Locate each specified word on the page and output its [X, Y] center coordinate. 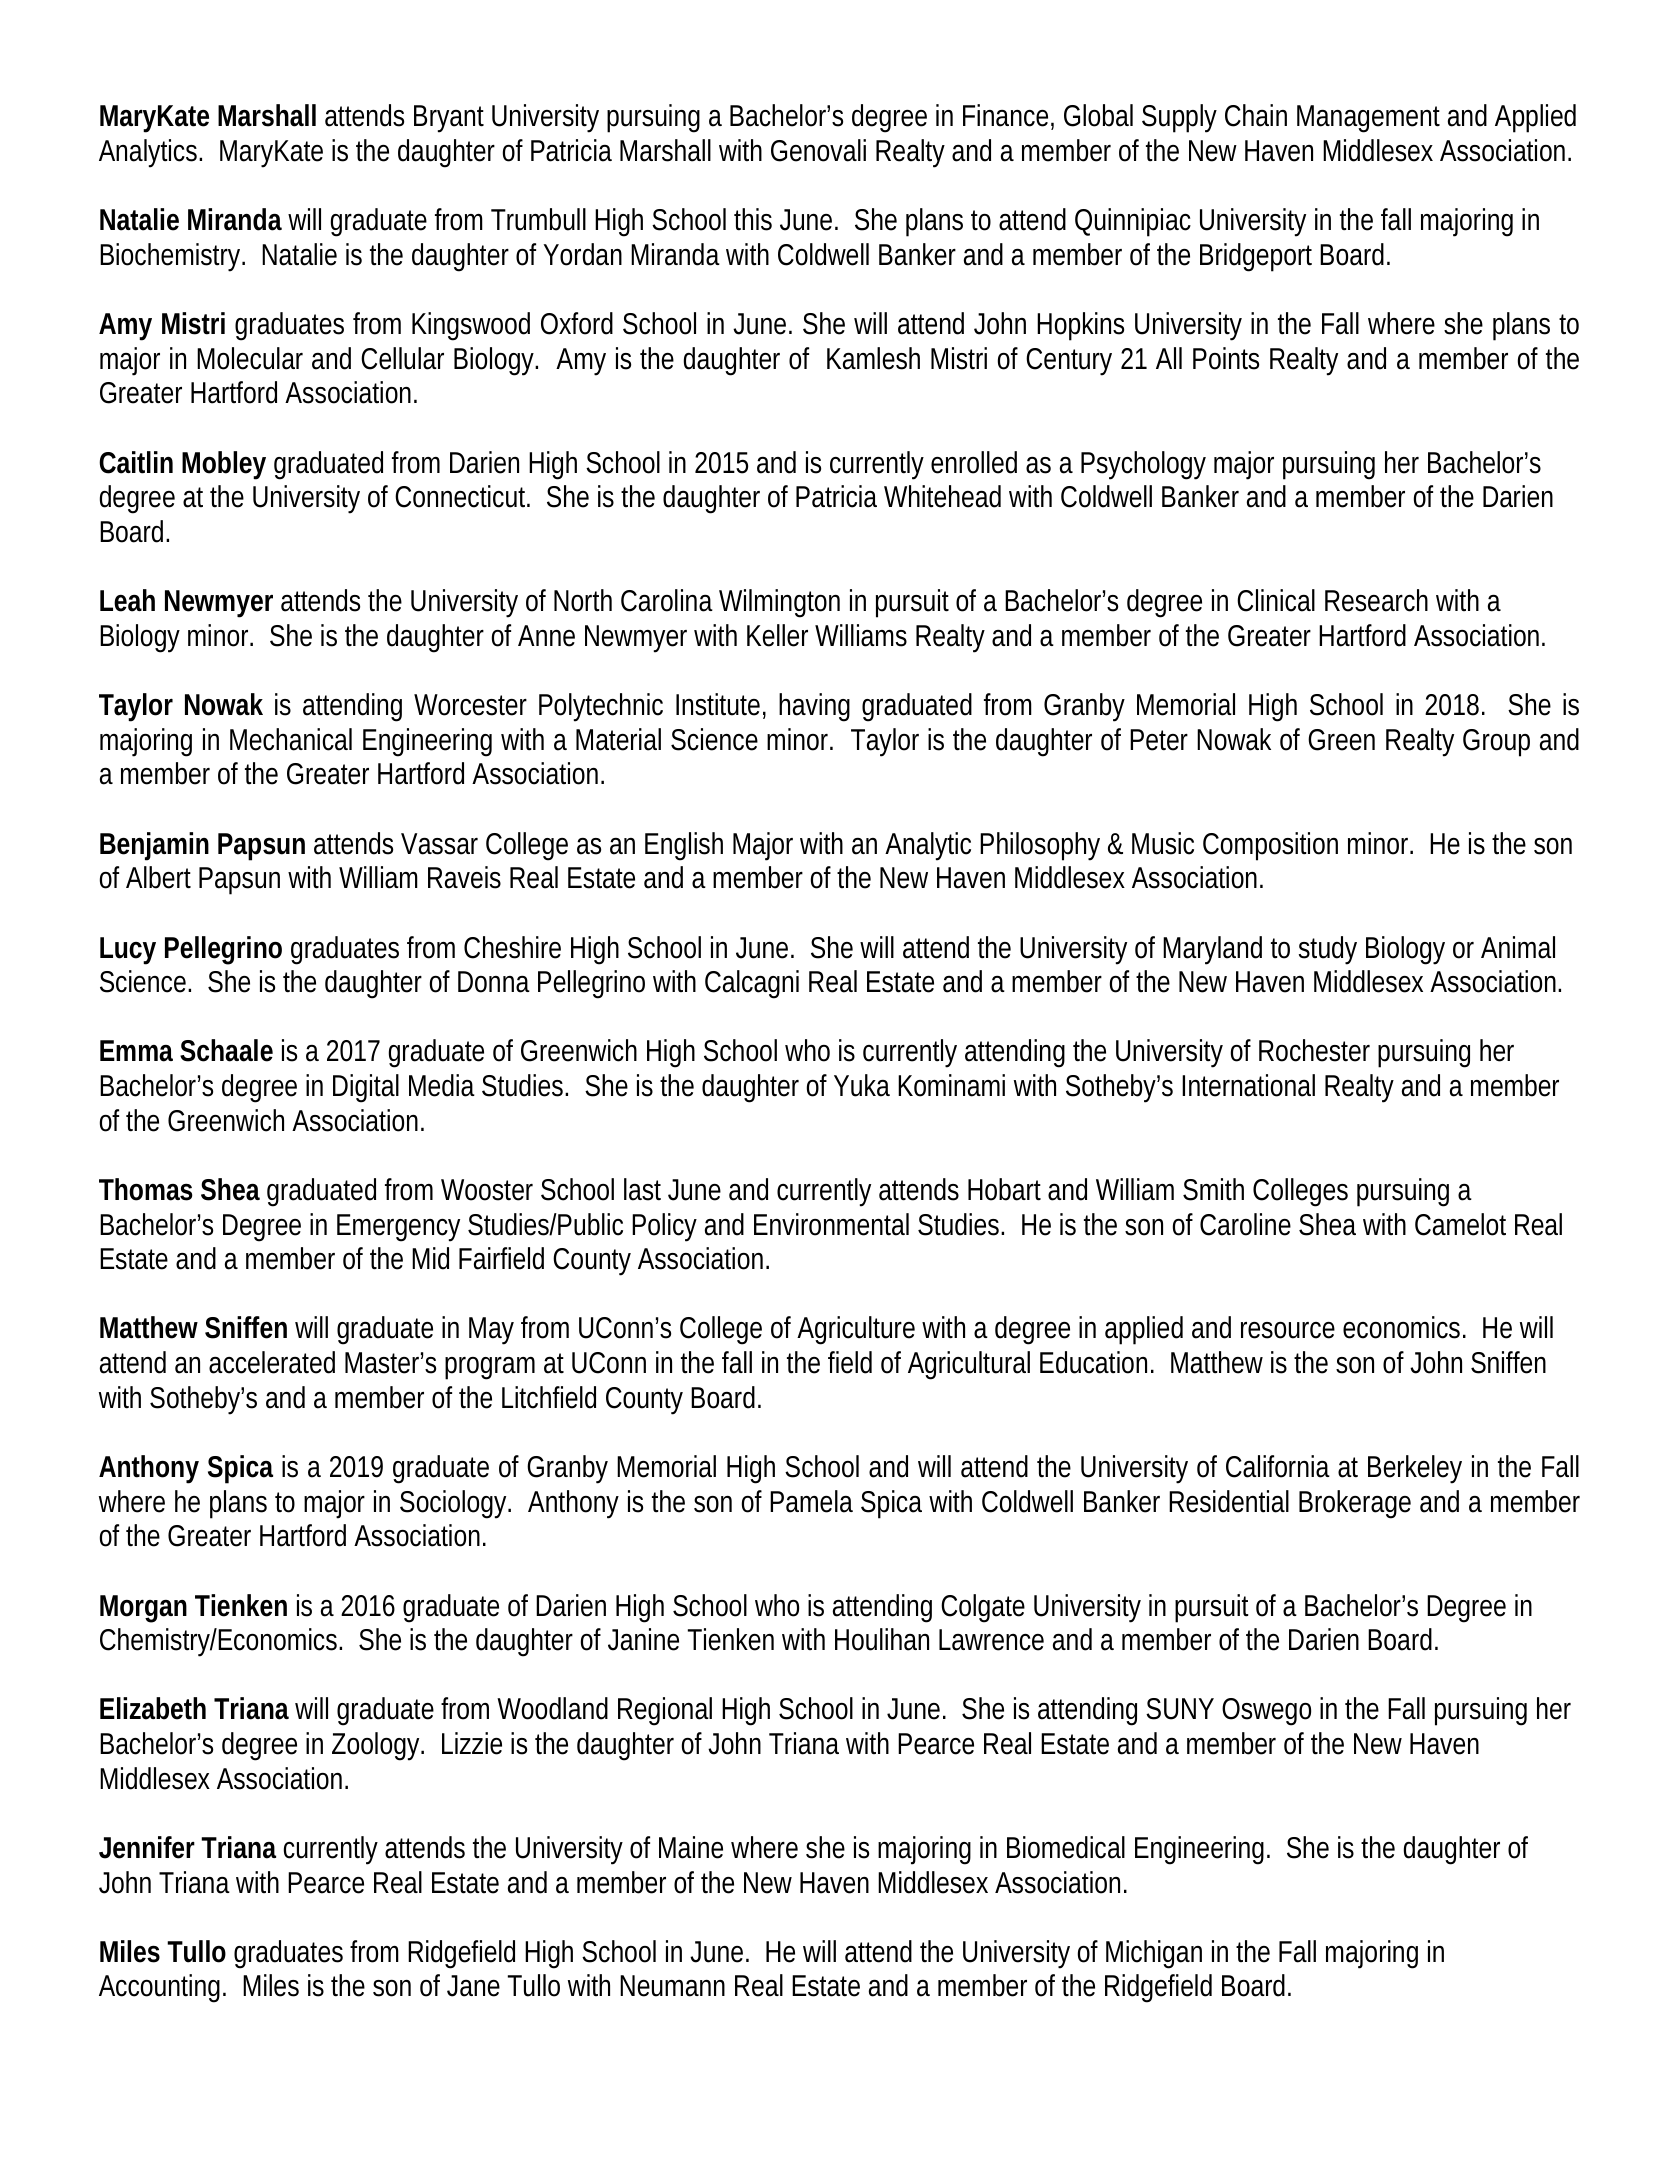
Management [1368, 119]
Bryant [449, 119]
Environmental [831, 1224]
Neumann [672, 1986]
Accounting [159, 1988]
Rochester [1314, 1050]
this [753, 219]
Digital [366, 1088]
